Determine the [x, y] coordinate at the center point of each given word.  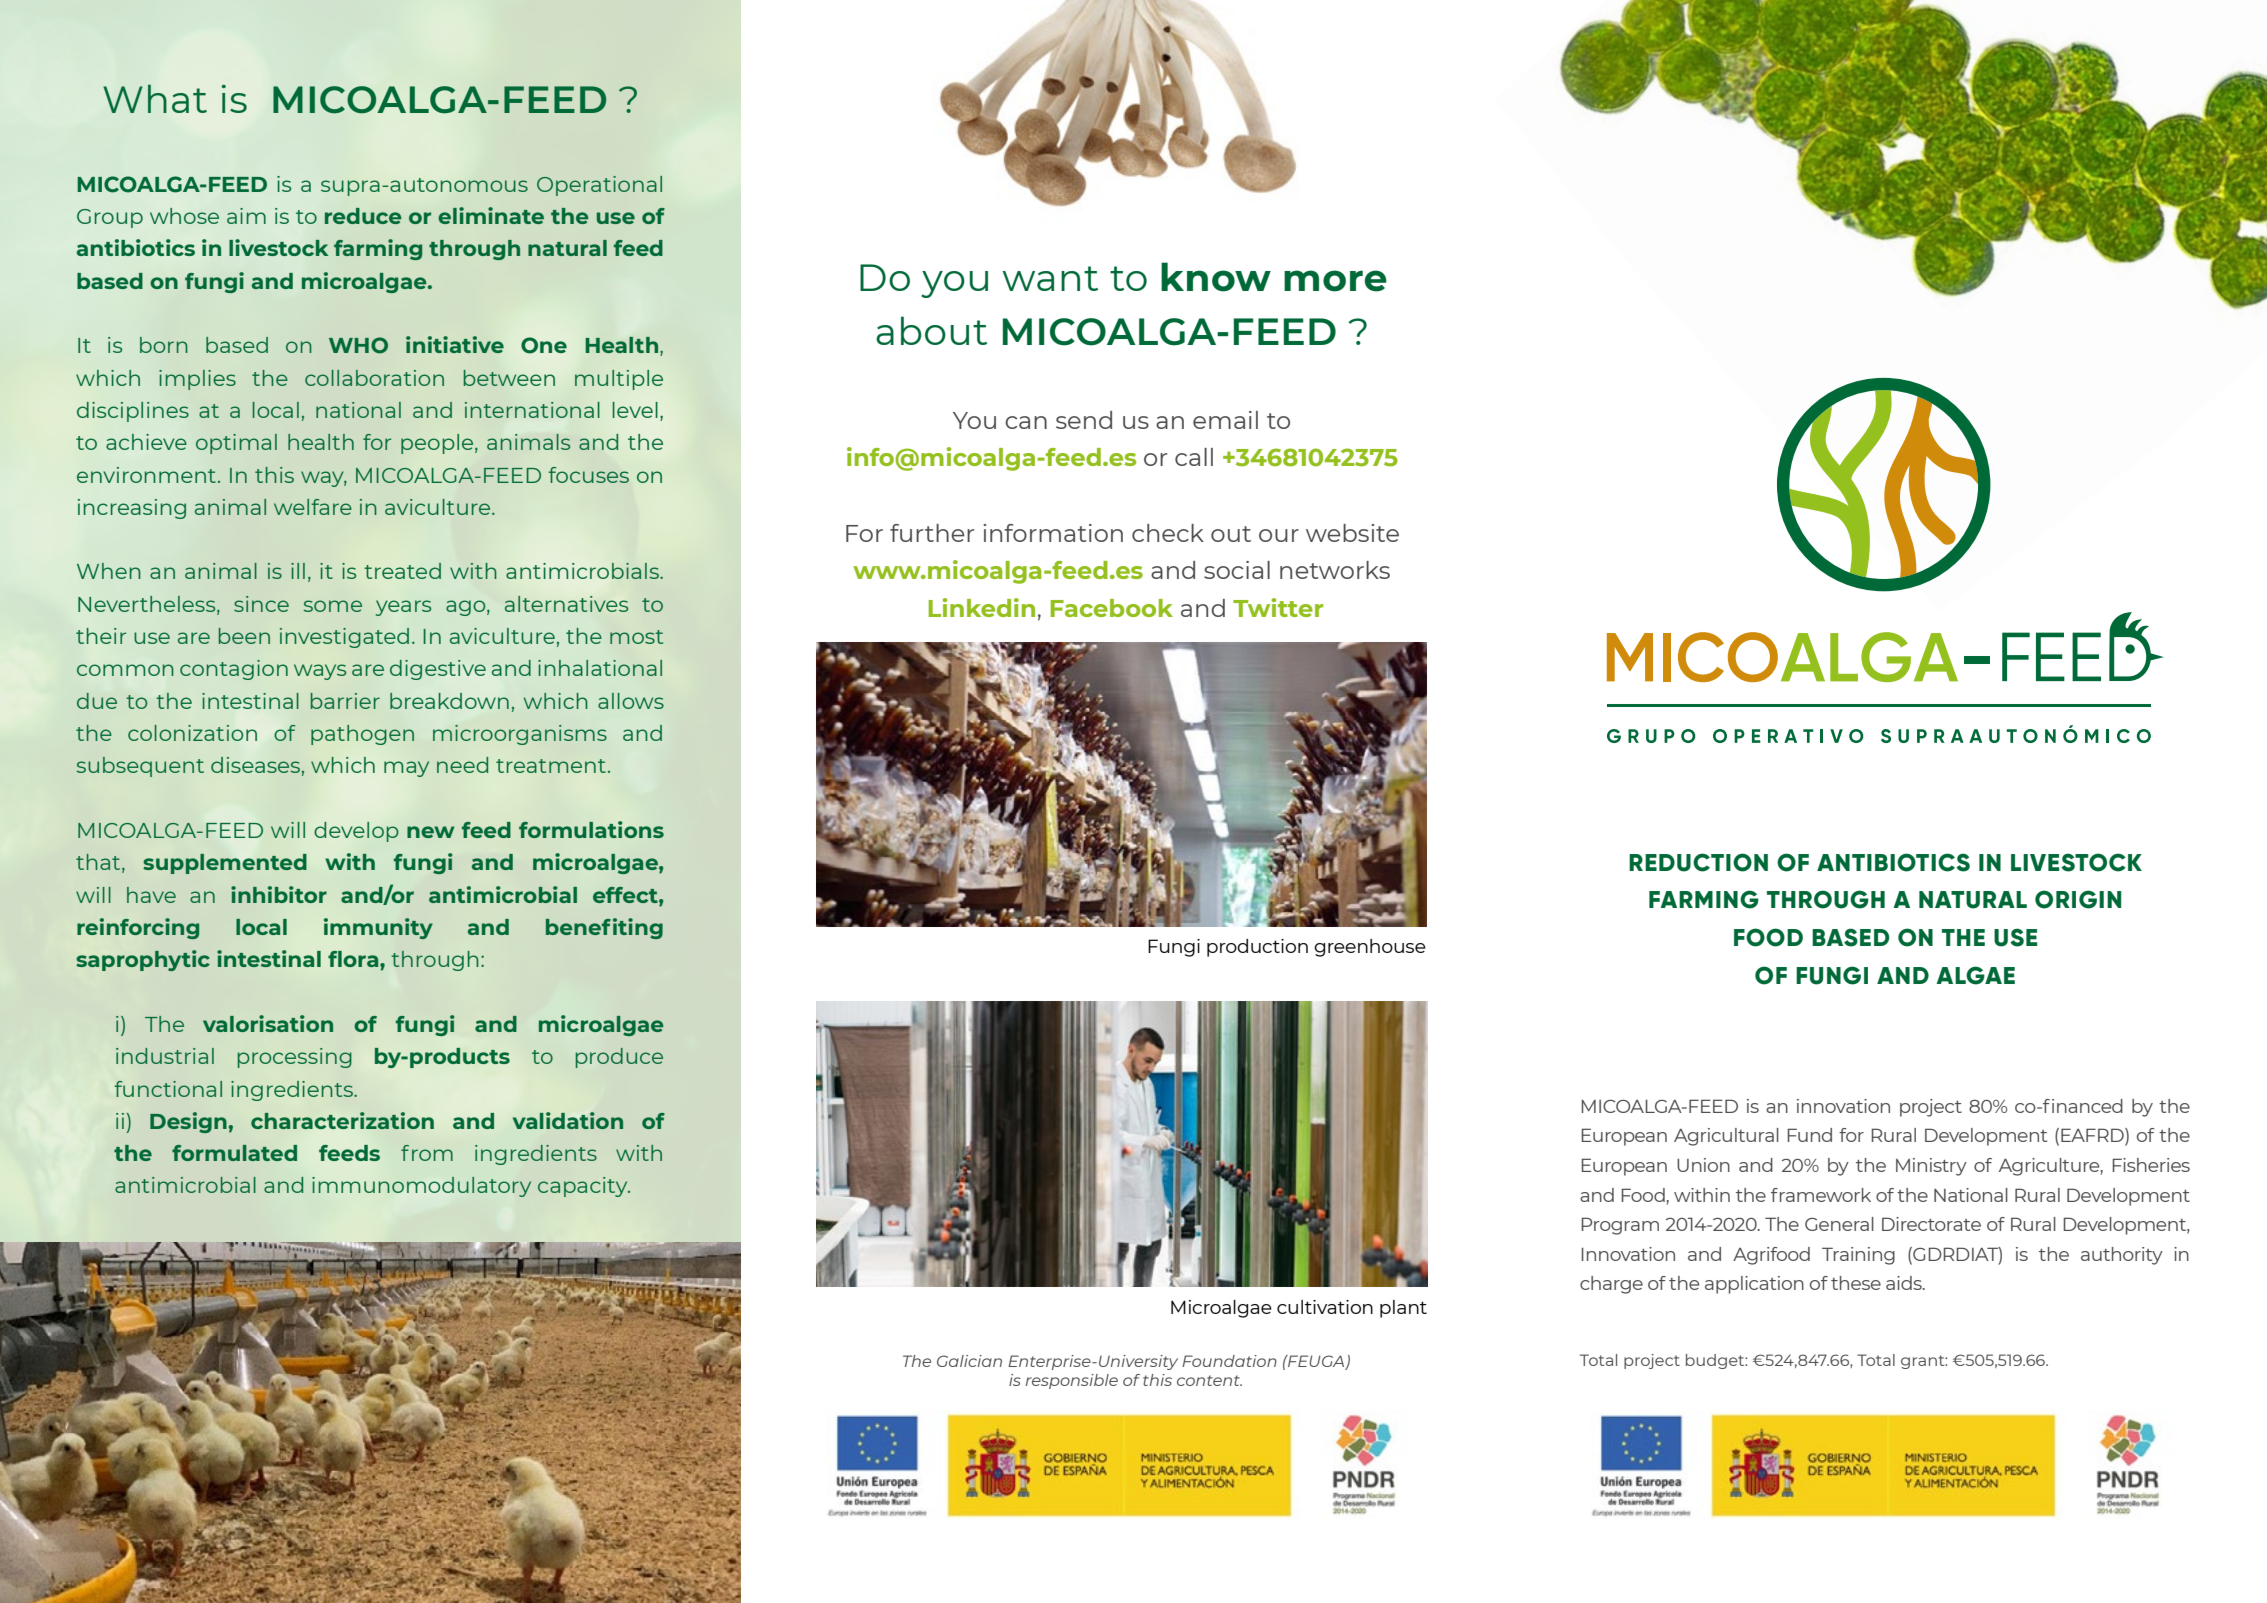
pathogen [362, 735]
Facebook [1112, 608]
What [155, 98]
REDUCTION [1698, 862]
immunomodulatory [421, 1187]
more [1335, 281]
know [1216, 277]
